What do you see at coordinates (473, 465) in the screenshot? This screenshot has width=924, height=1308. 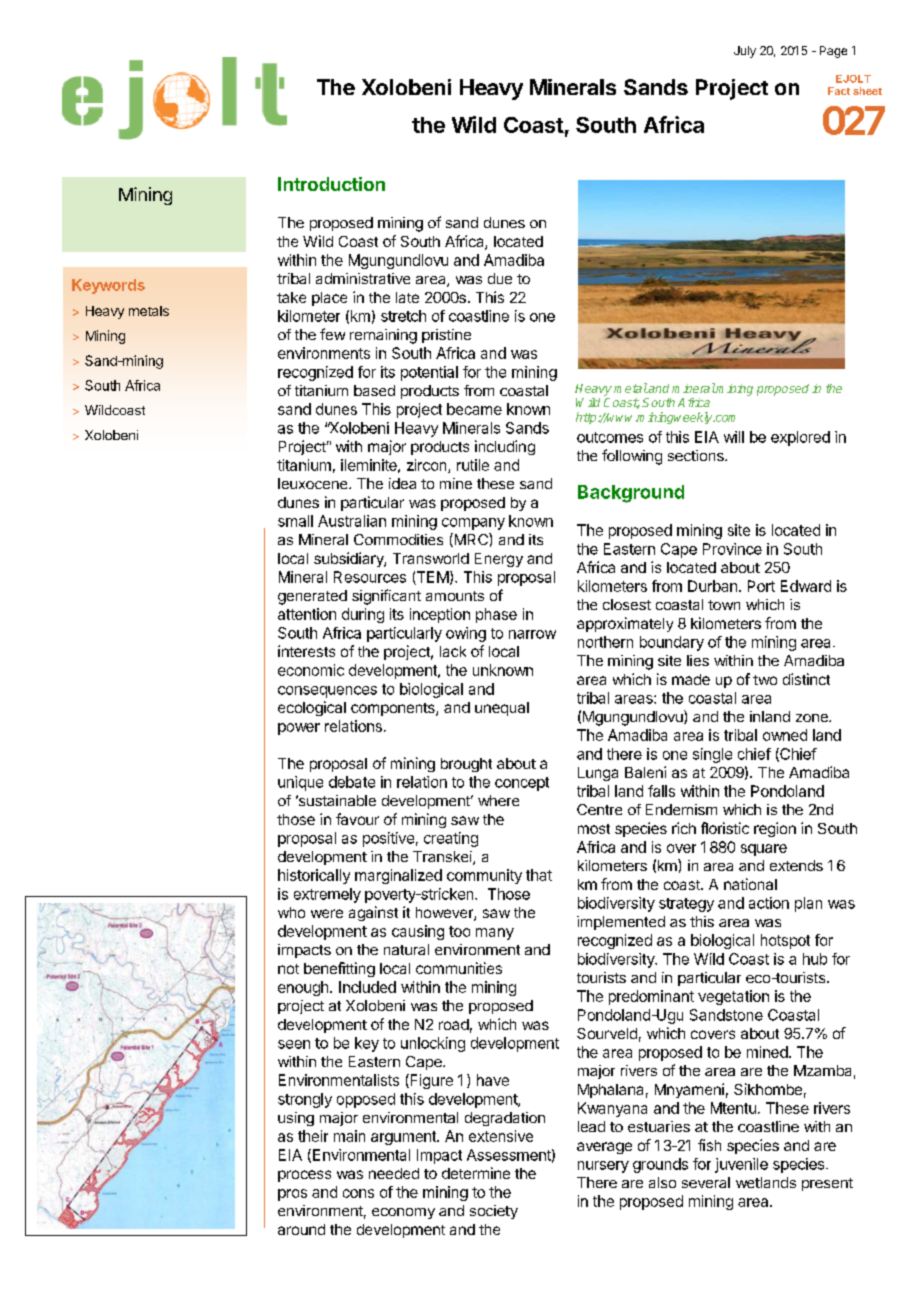 I see `rutile` at bounding box center [473, 465].
